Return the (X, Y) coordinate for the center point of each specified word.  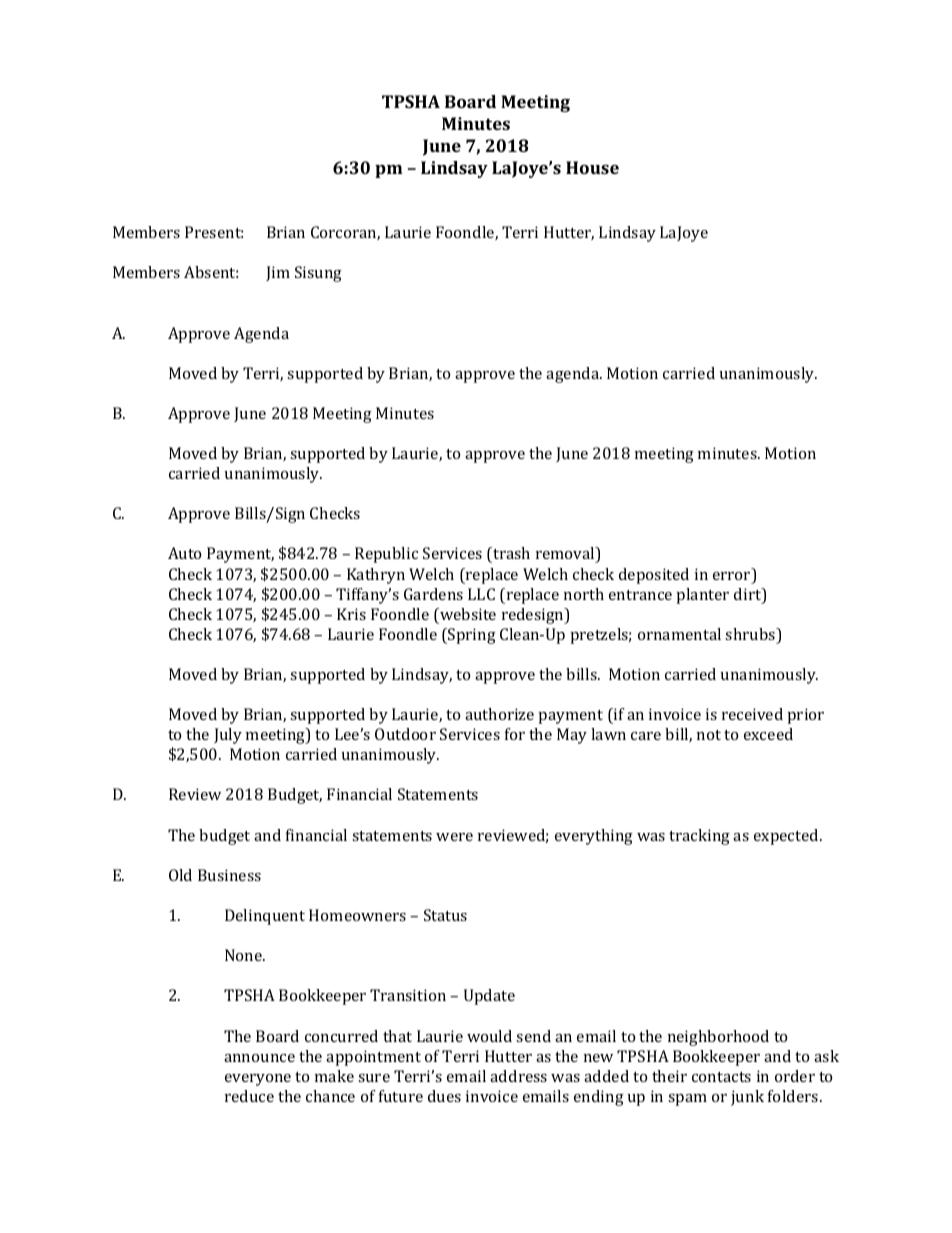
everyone (258, 1080)
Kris (351, 614)
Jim (278, 273)
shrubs (751, 635)
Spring (471, 636)
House (592, 167)
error (733, 577)
